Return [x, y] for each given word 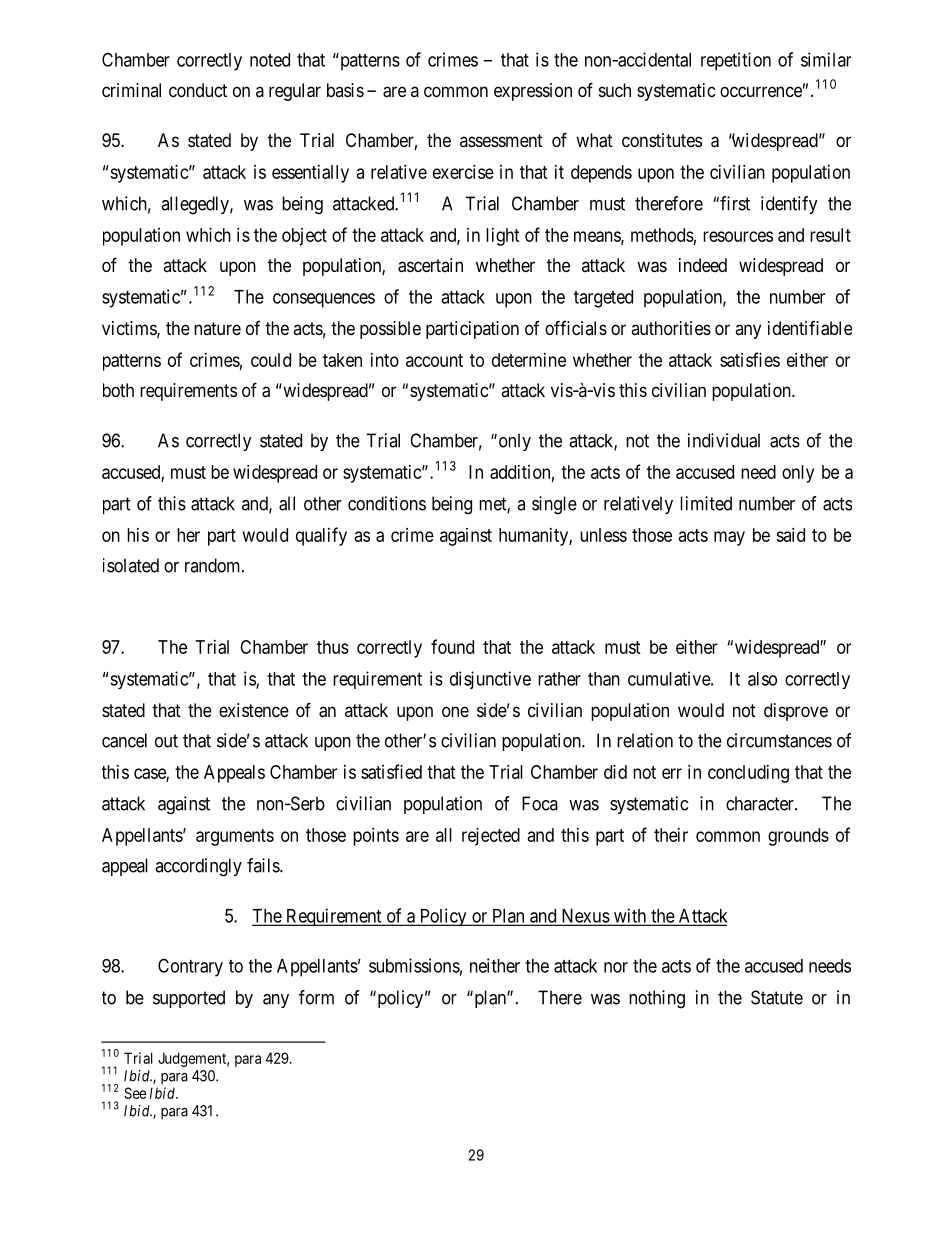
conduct [198, 90]
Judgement [193, 1059]
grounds [798, 837]
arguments [235, 837]
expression [533, 92]
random [214, 565]
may [729, 538]
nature [217, 328]
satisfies [750, 359]
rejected [491, 837]
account [434, 360]
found [452, 646]
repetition [736, 61]
